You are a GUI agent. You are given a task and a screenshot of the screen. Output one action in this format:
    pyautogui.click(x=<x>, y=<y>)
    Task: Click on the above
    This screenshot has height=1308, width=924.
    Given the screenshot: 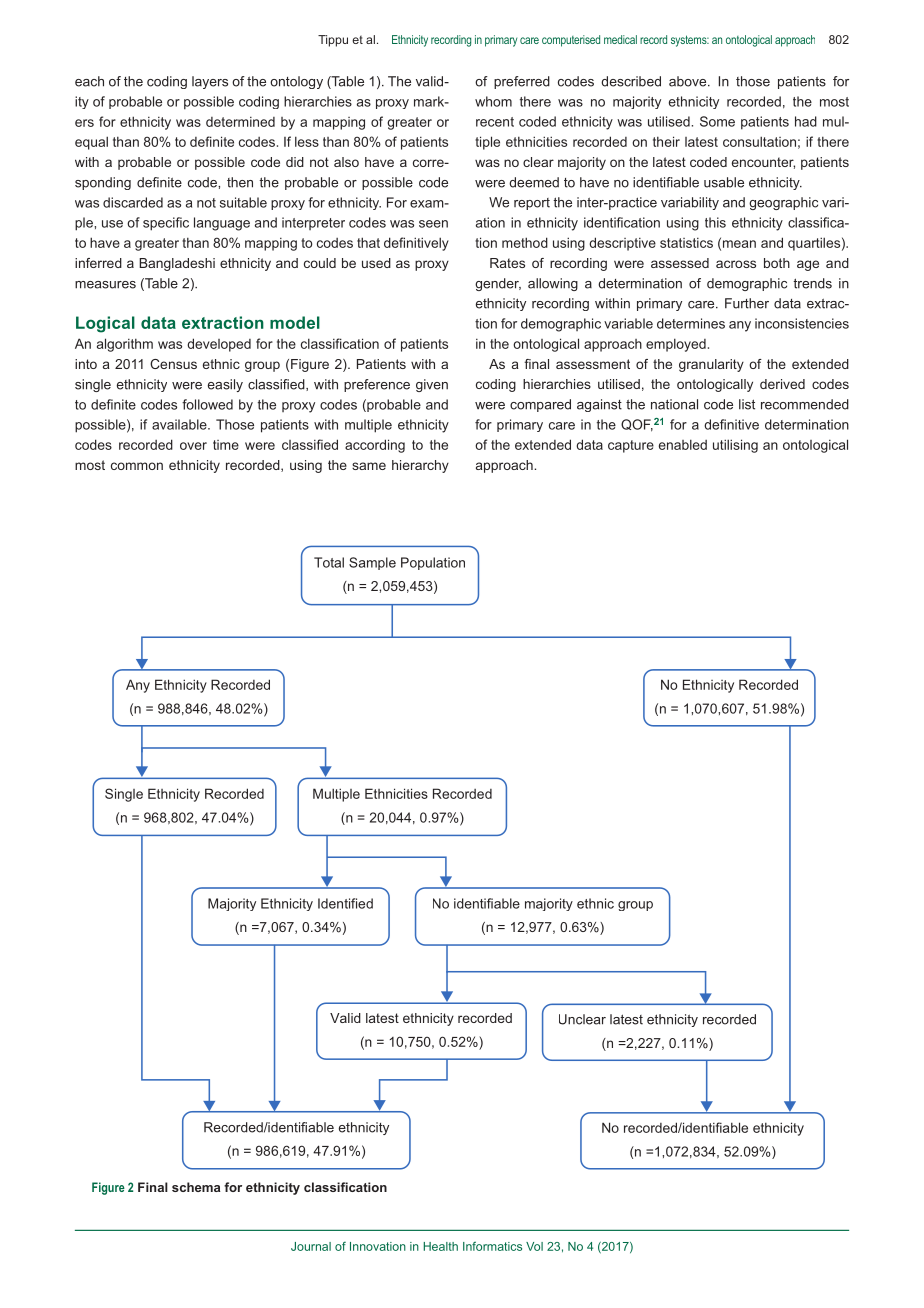 What is the action you would take?
    pyautogui.click(x=689, y=81)
